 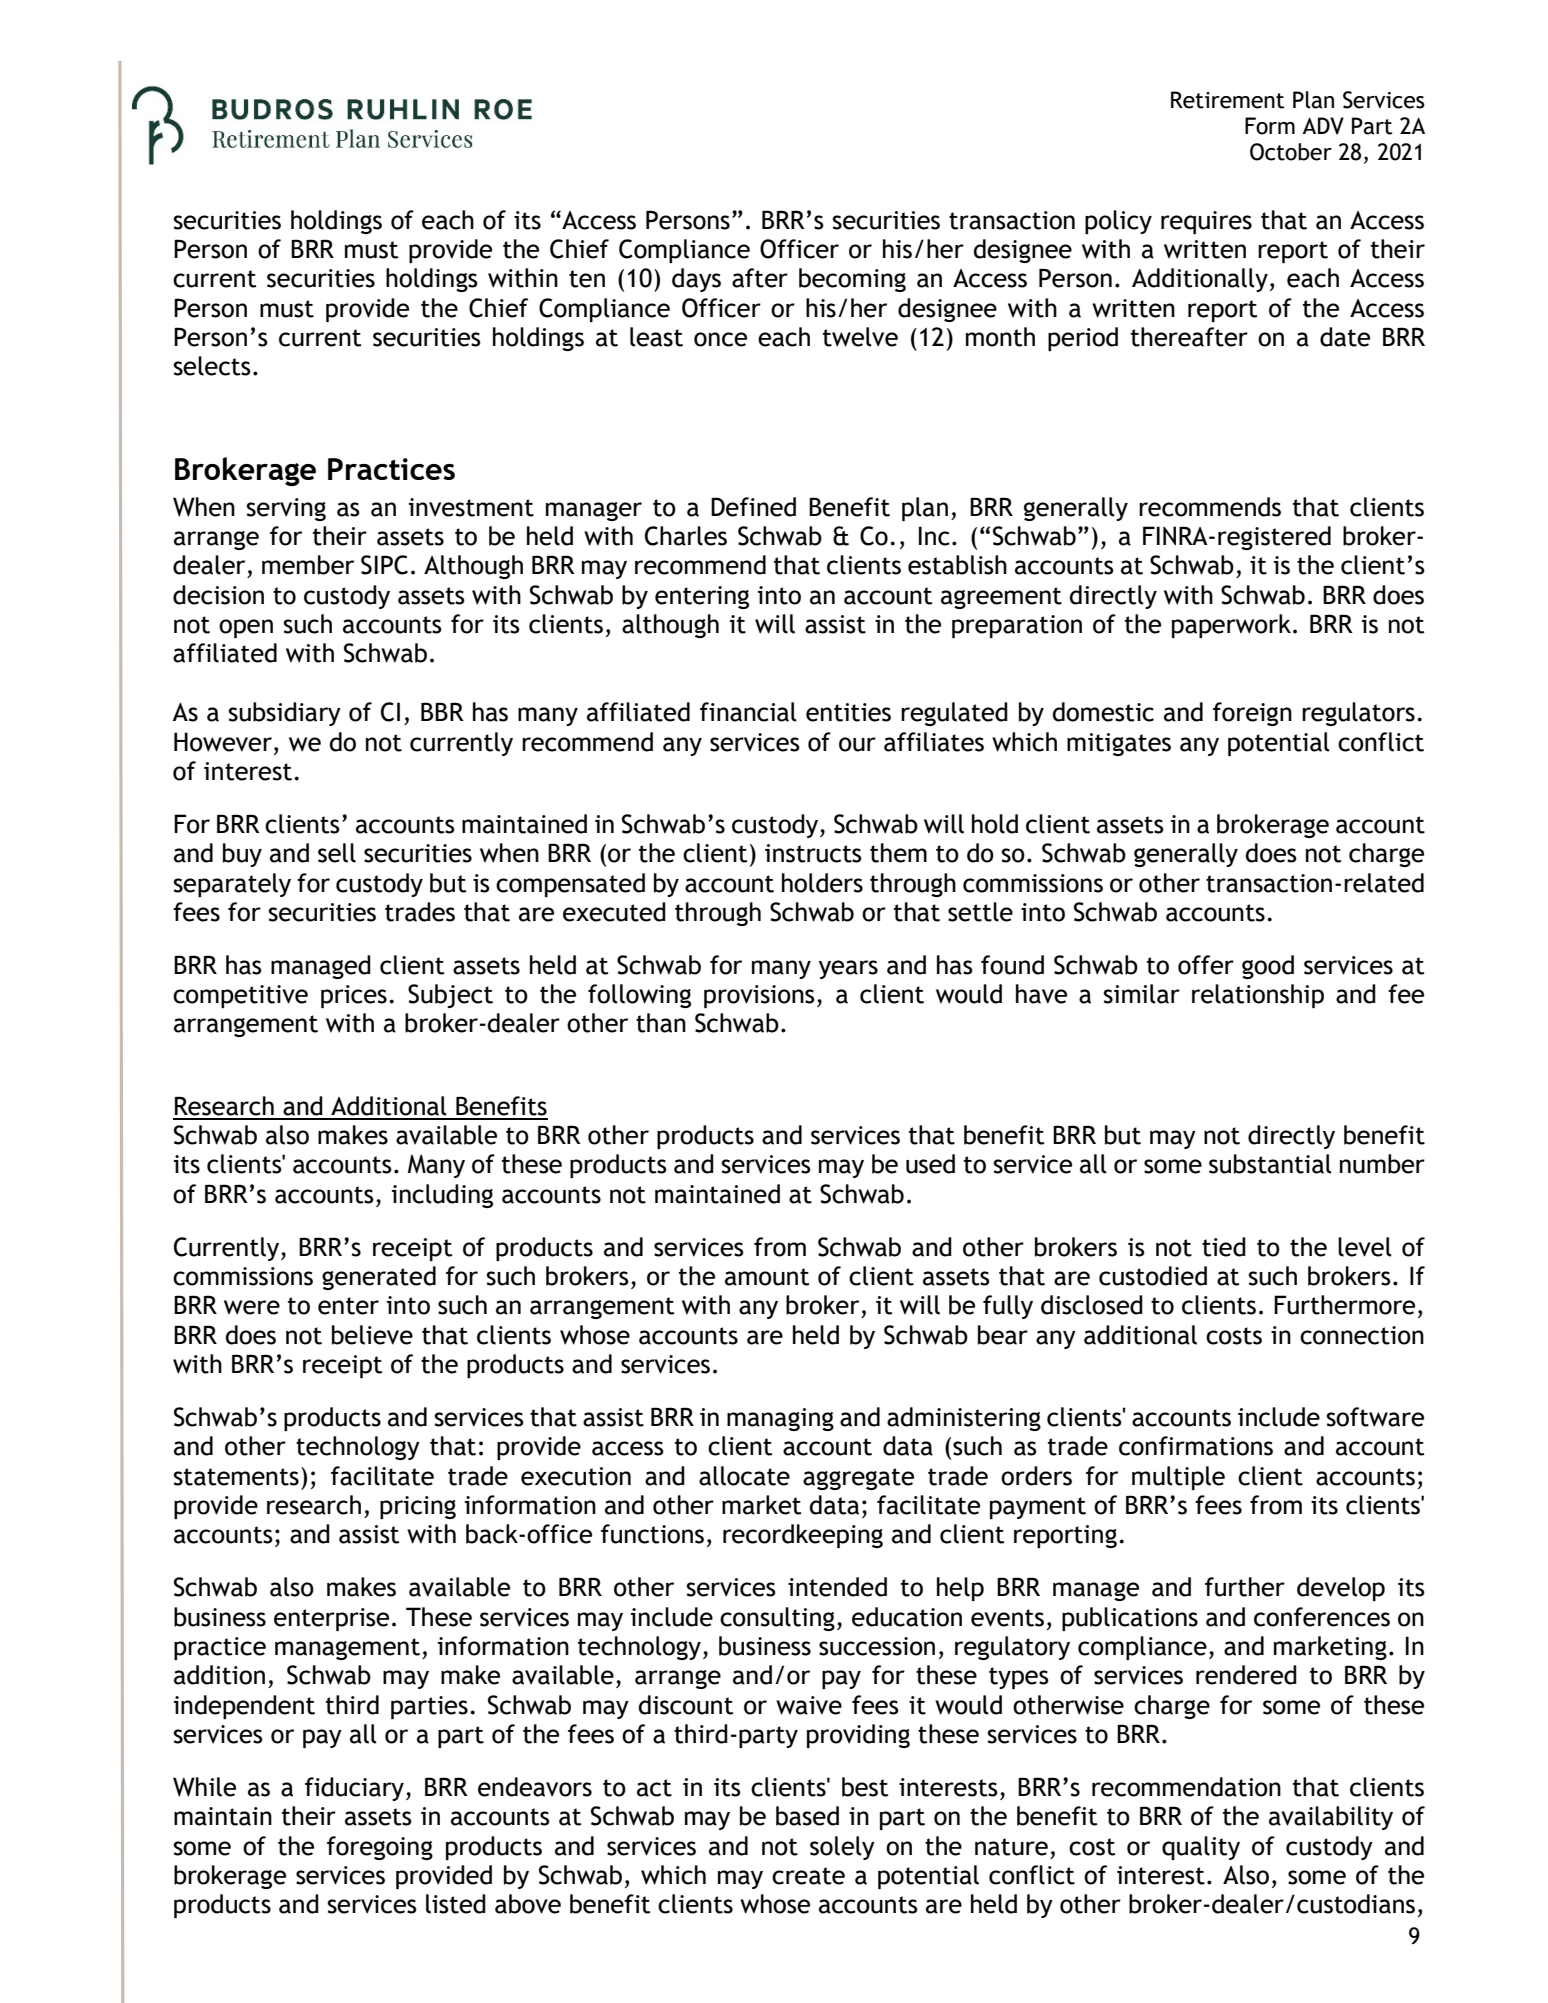 What do you see at coordinates (212, 366) in the screenshot?
I see `selects` at bounding box center [212, 366].
